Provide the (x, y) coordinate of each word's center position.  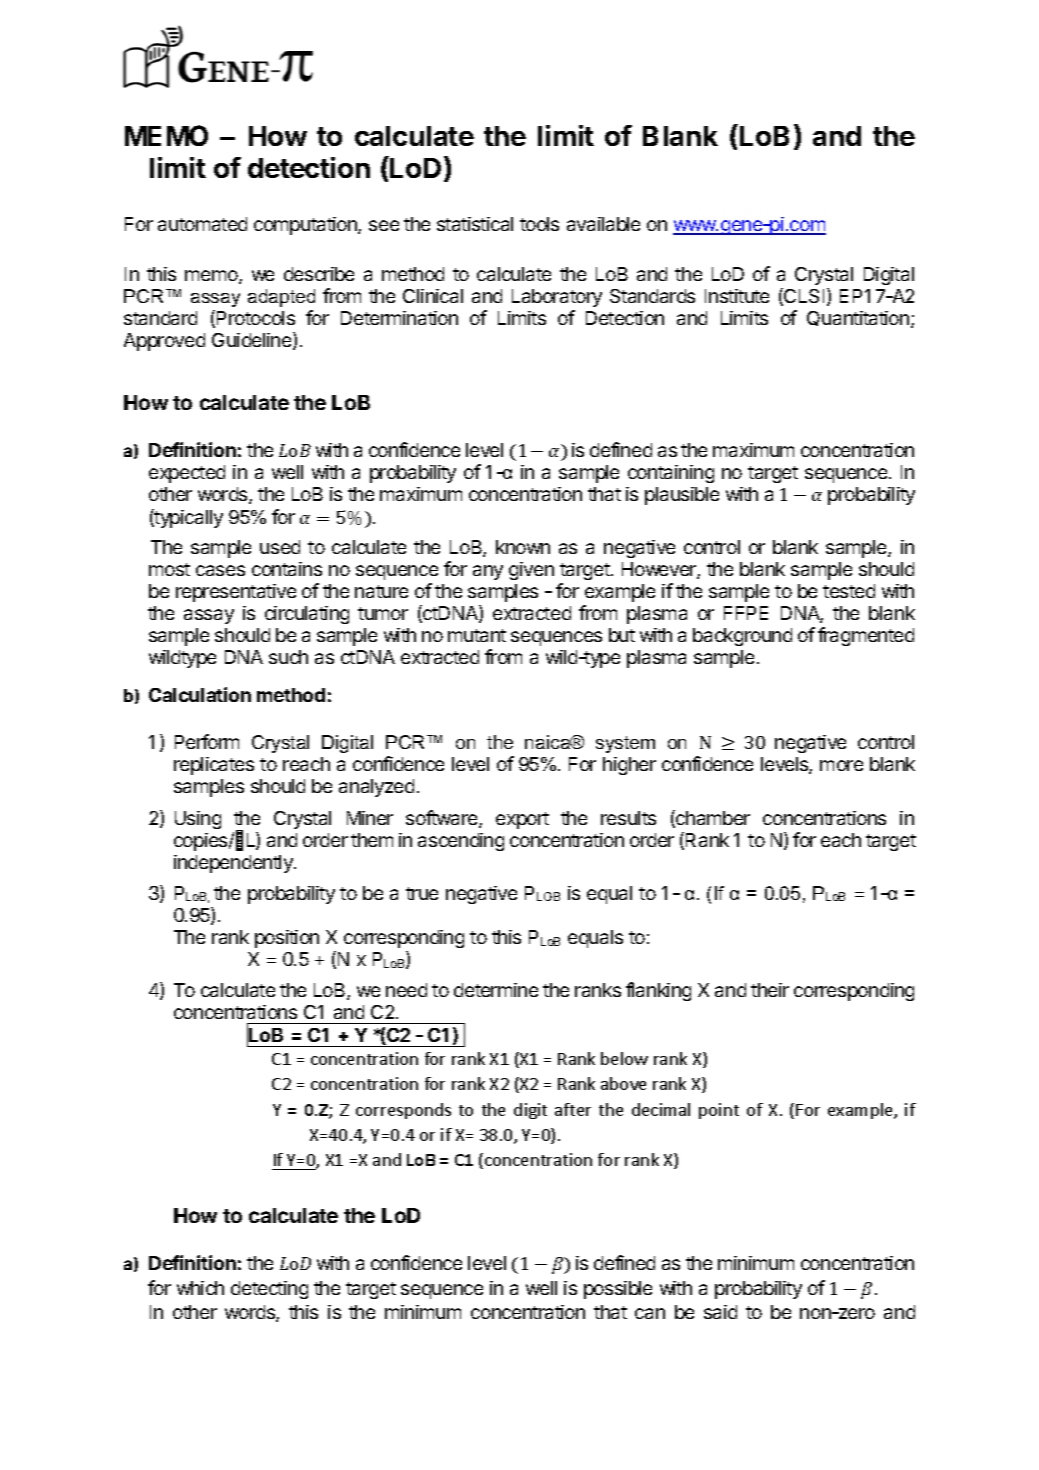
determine (496, 990)
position (287, 939)
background (742, 637)
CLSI (803, 297)
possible (618, 1290)
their (770, 990)
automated (202, 224)
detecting (269, 1290)
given (531, 571)
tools (539, 224)
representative (236, 593)
